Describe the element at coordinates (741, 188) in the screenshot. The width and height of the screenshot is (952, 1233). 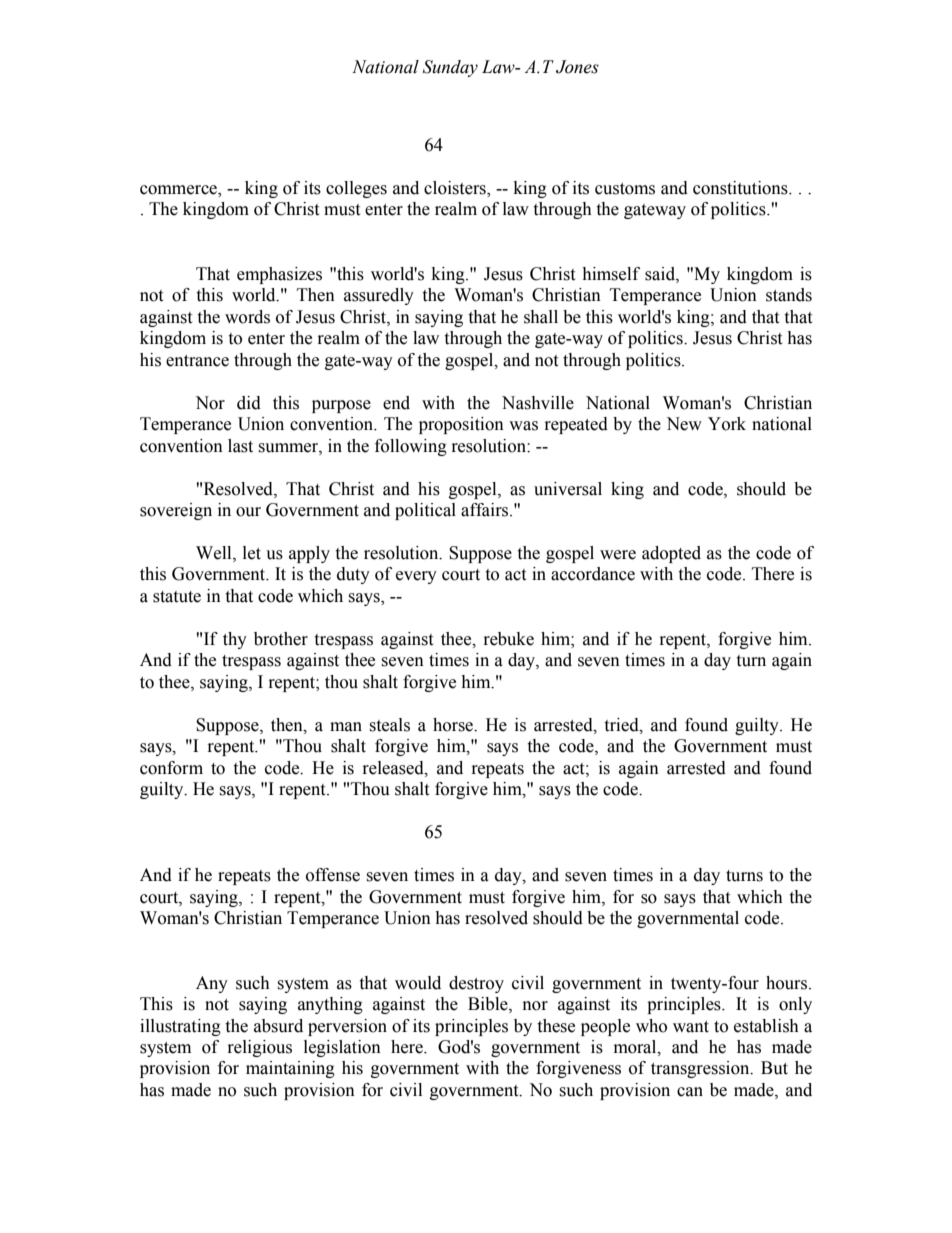
I see `constitutions` at that location.
